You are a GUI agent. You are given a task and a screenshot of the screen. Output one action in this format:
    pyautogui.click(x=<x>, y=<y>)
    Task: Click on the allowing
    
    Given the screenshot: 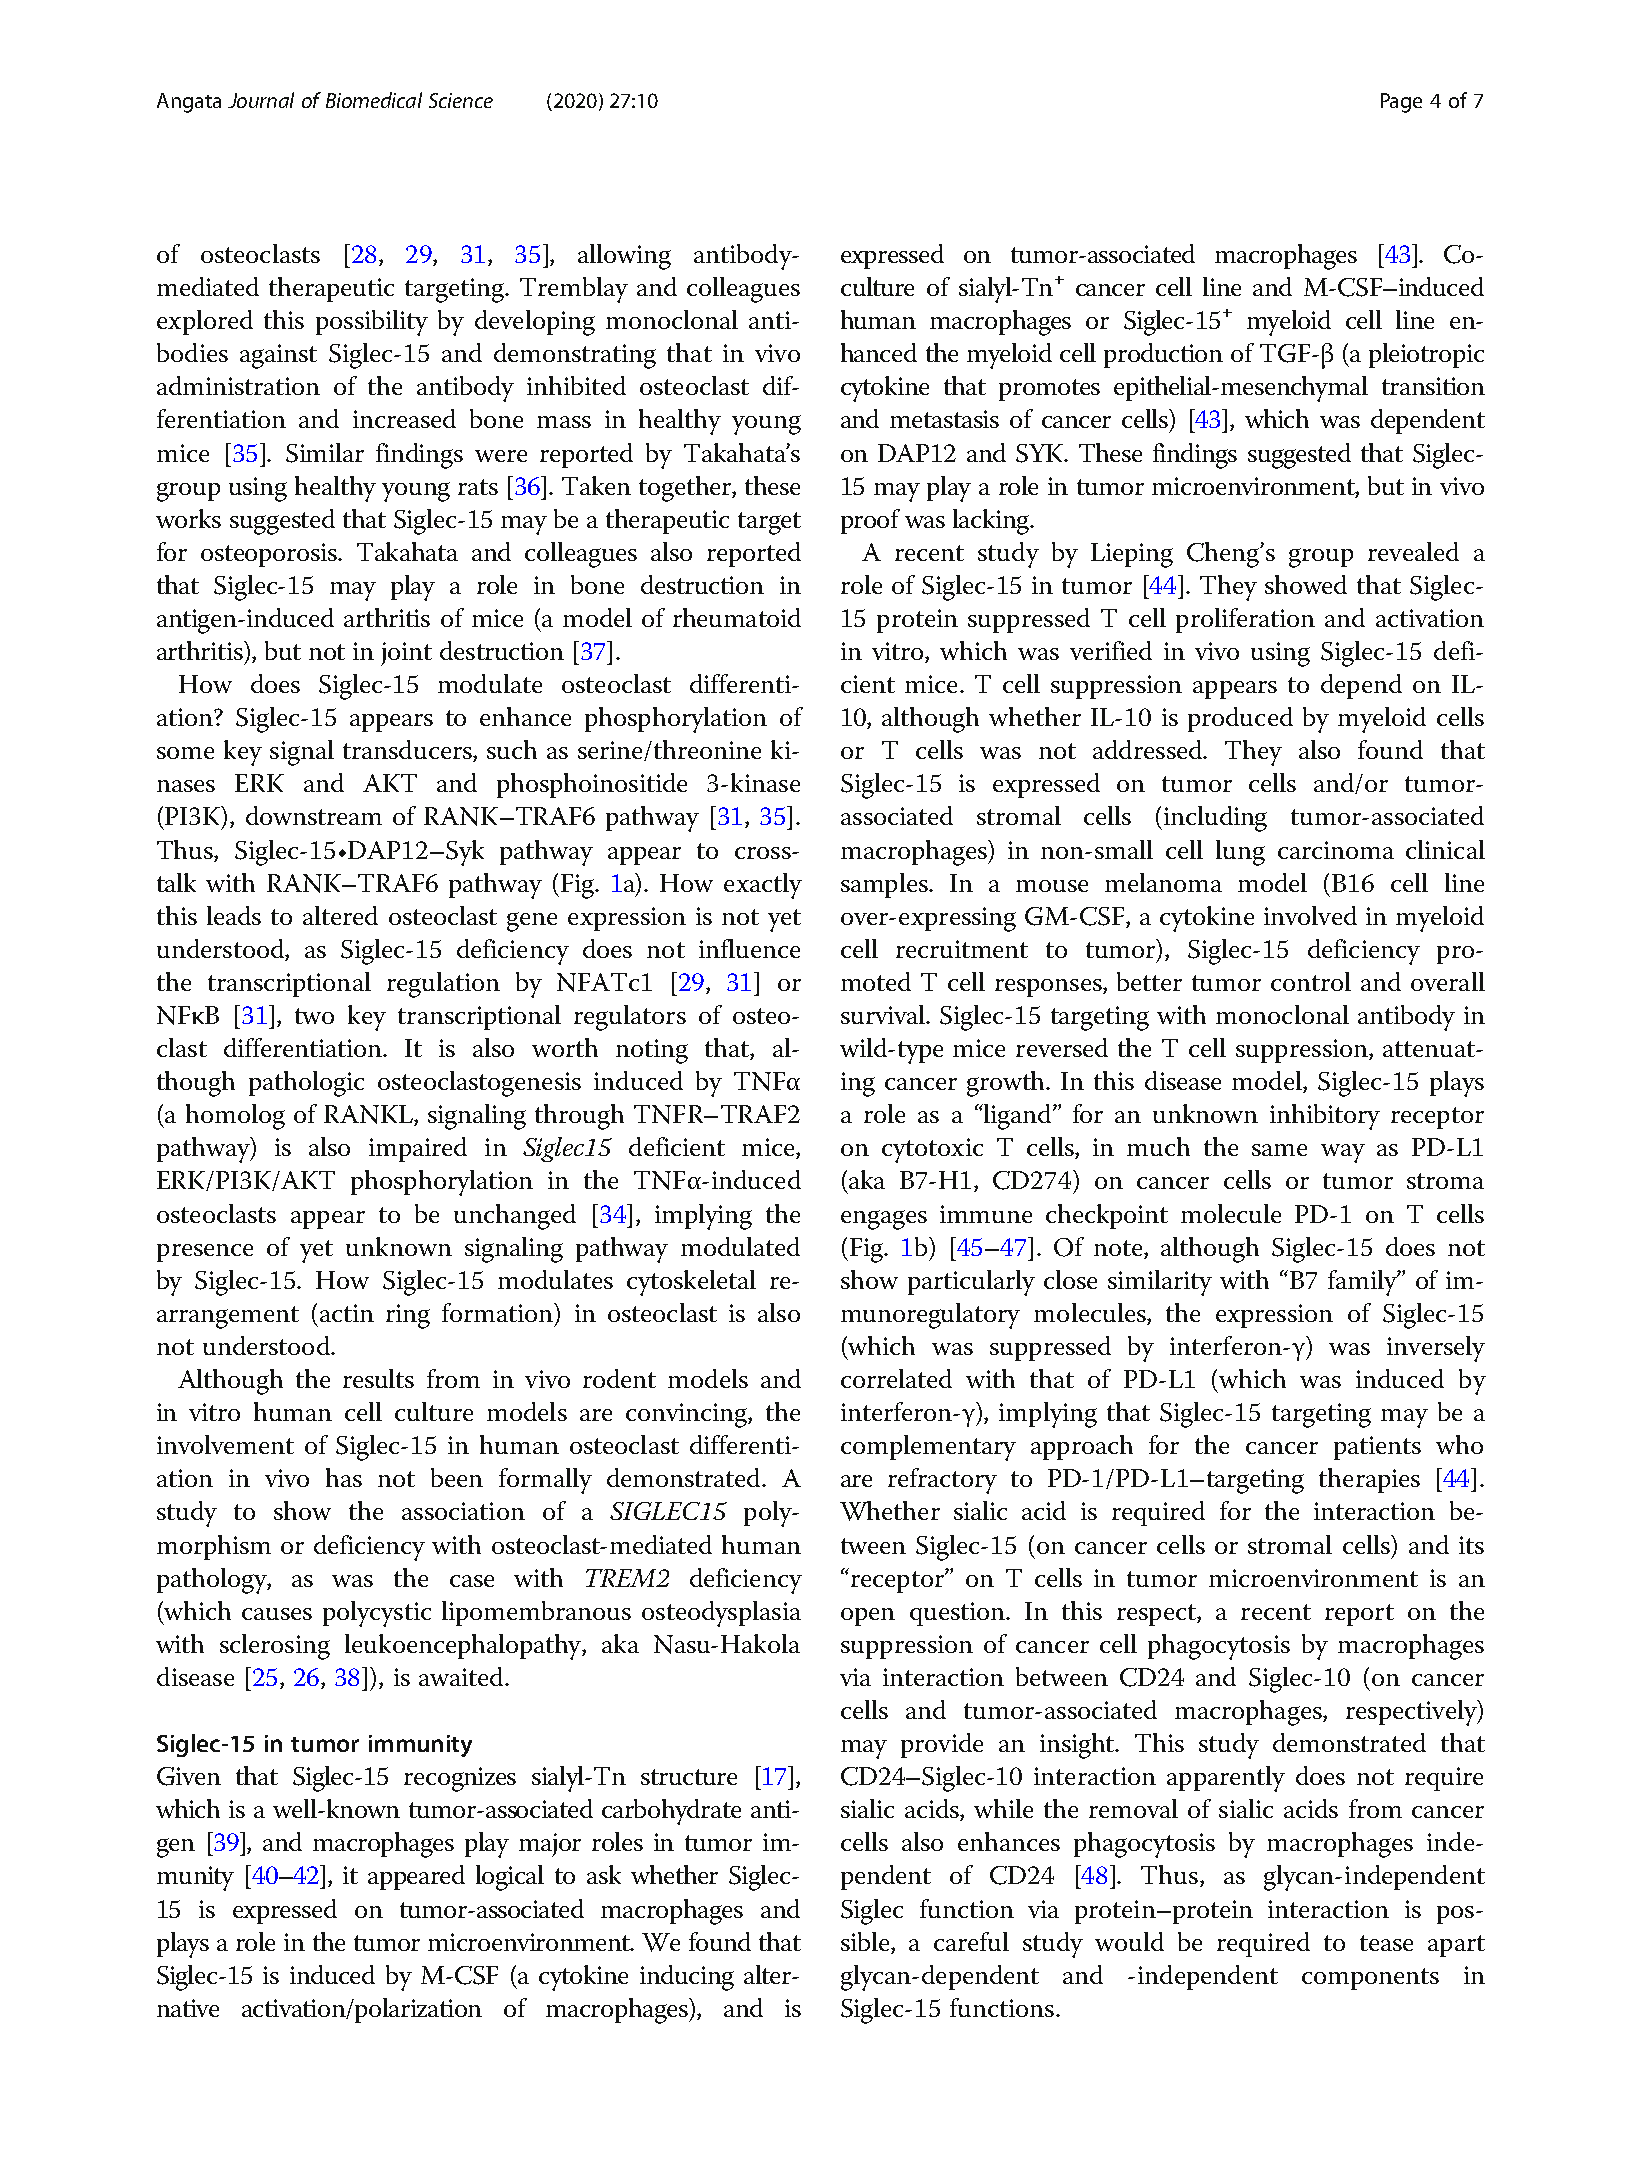 What is the action you would take?
    pyautogui.click(x=624, y=257)
